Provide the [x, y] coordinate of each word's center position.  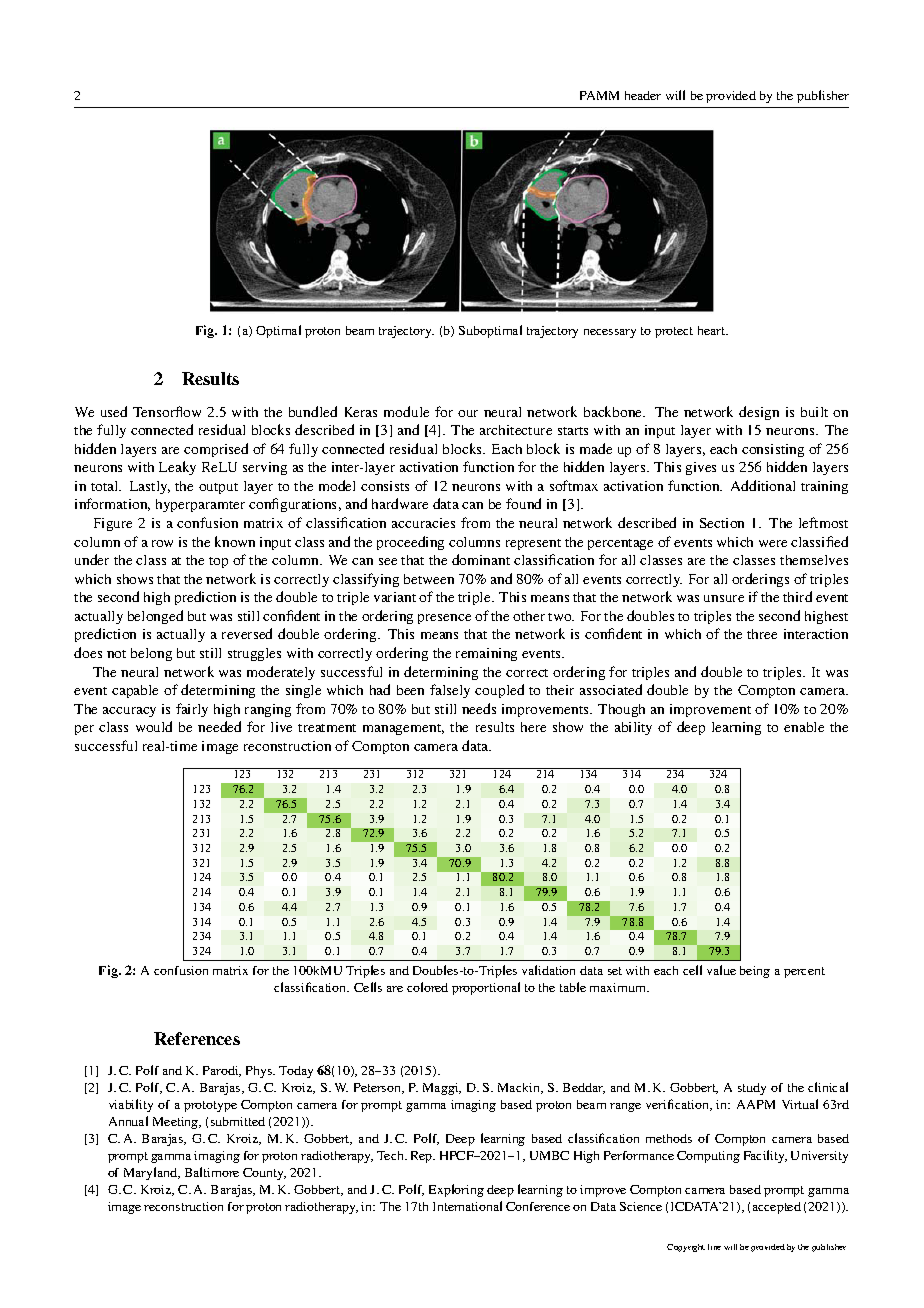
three [762, 634]
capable [135, 691]
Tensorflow [167, 411]
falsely [450, 691]
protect [674, 332]
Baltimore [212, 1172]
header [643, 95]
